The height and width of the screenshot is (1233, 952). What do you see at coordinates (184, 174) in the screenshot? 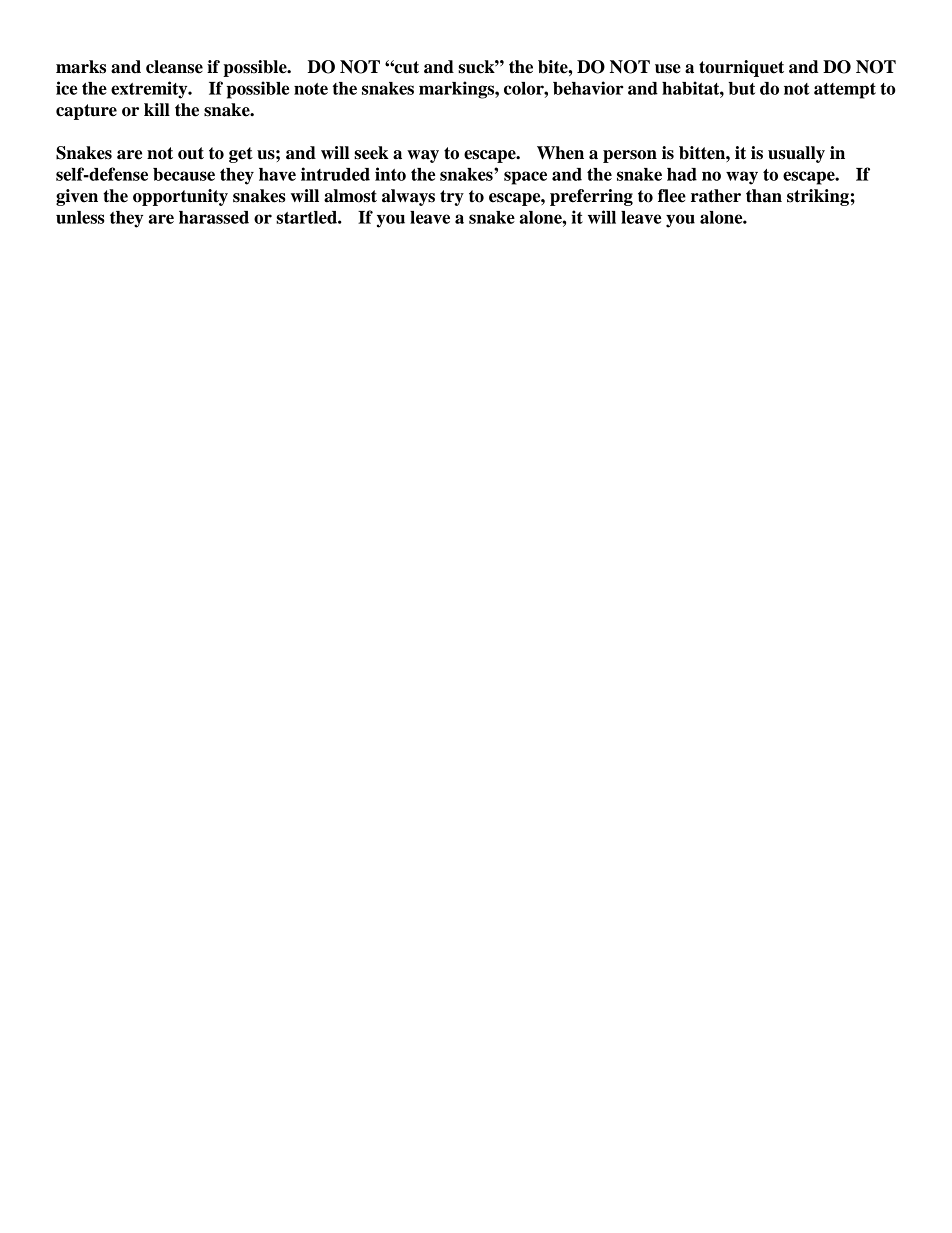
I see `because` at bounding box center [184, 174].
